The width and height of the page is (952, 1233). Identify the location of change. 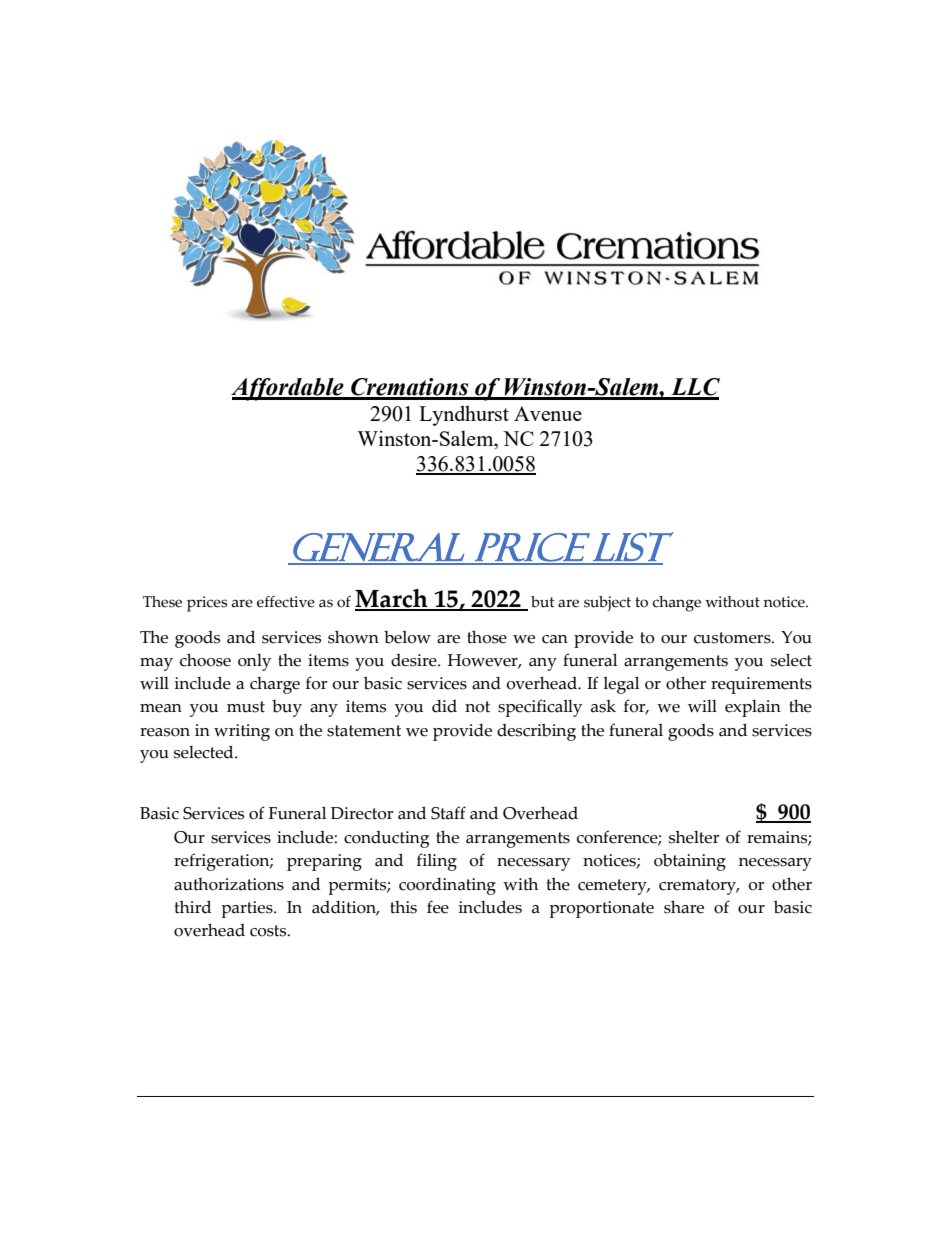
(677, 604).
